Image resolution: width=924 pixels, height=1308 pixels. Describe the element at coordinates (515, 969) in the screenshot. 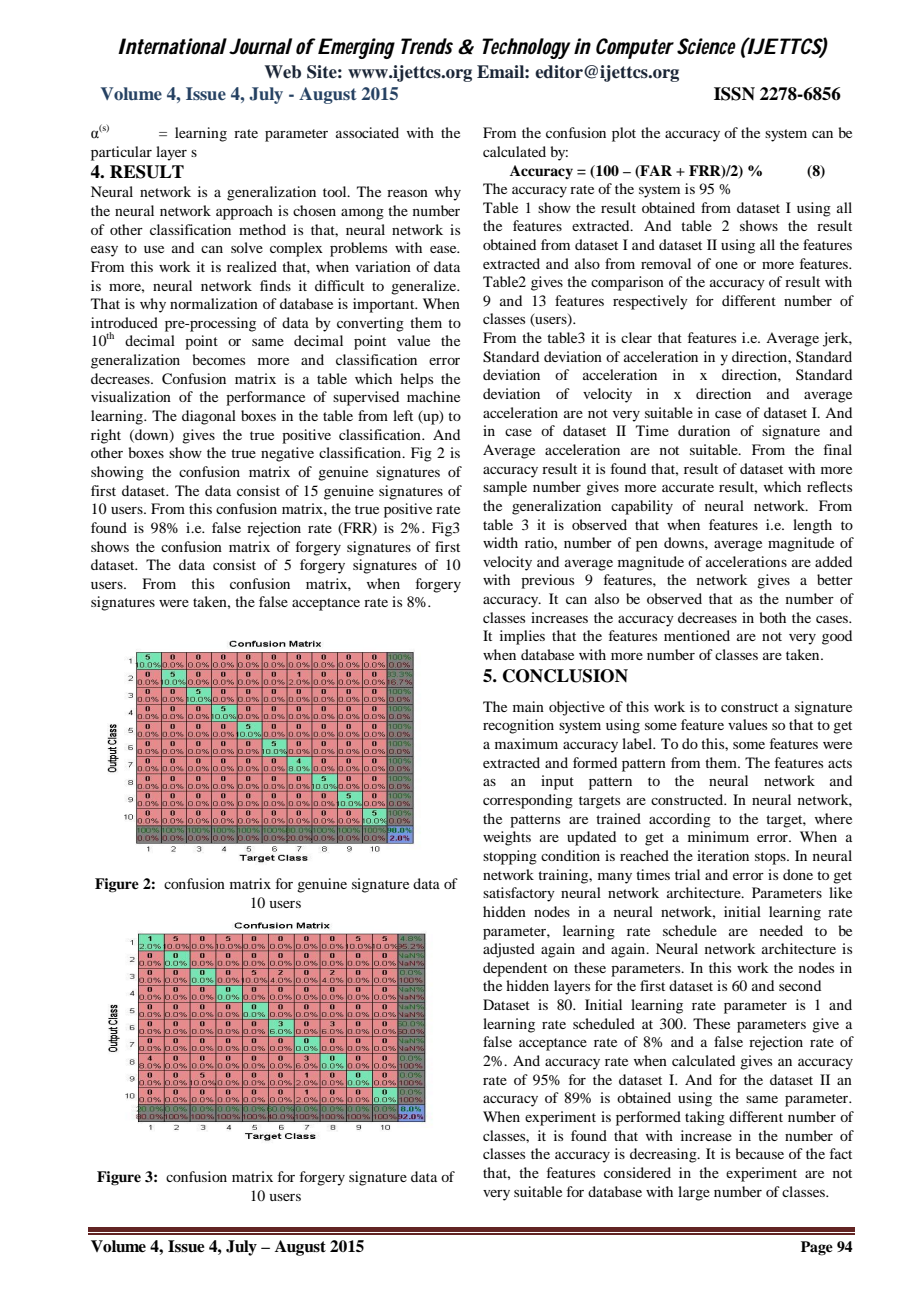

I see `dependent` at that location.
